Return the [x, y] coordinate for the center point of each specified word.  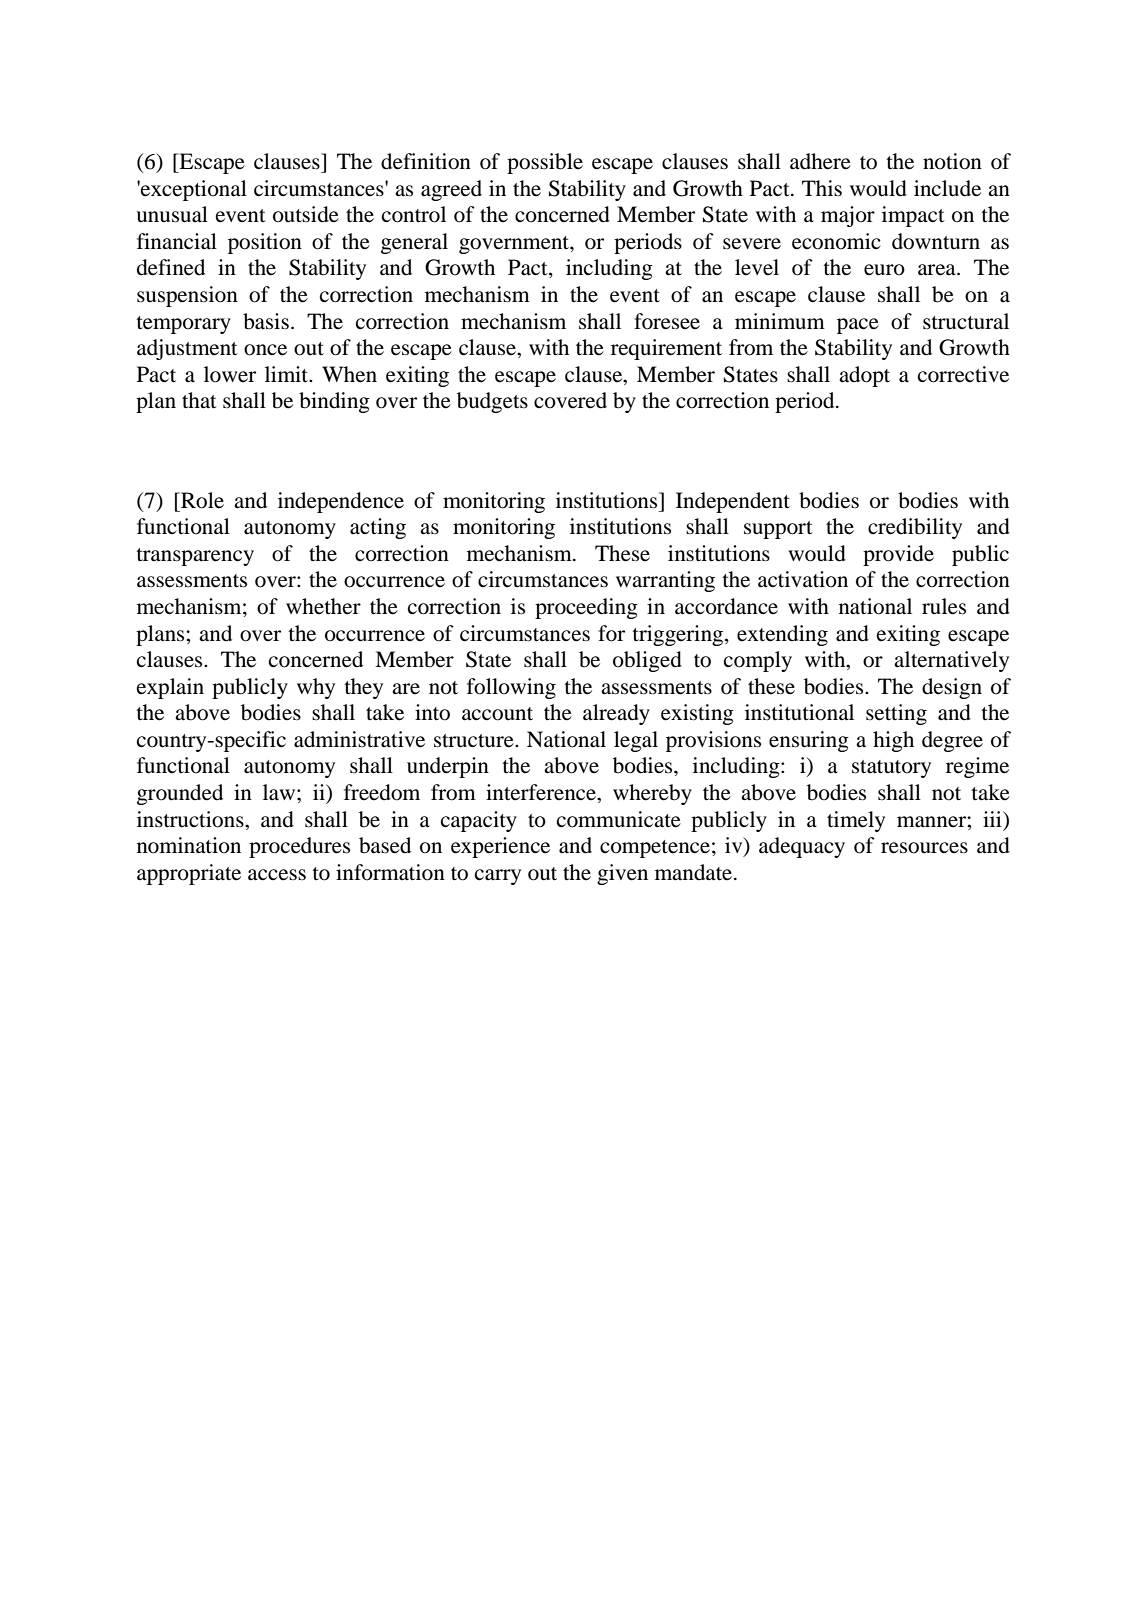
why [316, 688]
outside [306, 214]
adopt [864, 376]
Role [201, 500]
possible [545, 163]
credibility [915, 528]
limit [288, 374]
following [511, 688]
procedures [299, 847]
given [622, 874]
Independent [733, 502]
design [952, 688]
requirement [666, 349]
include [947, 188]
